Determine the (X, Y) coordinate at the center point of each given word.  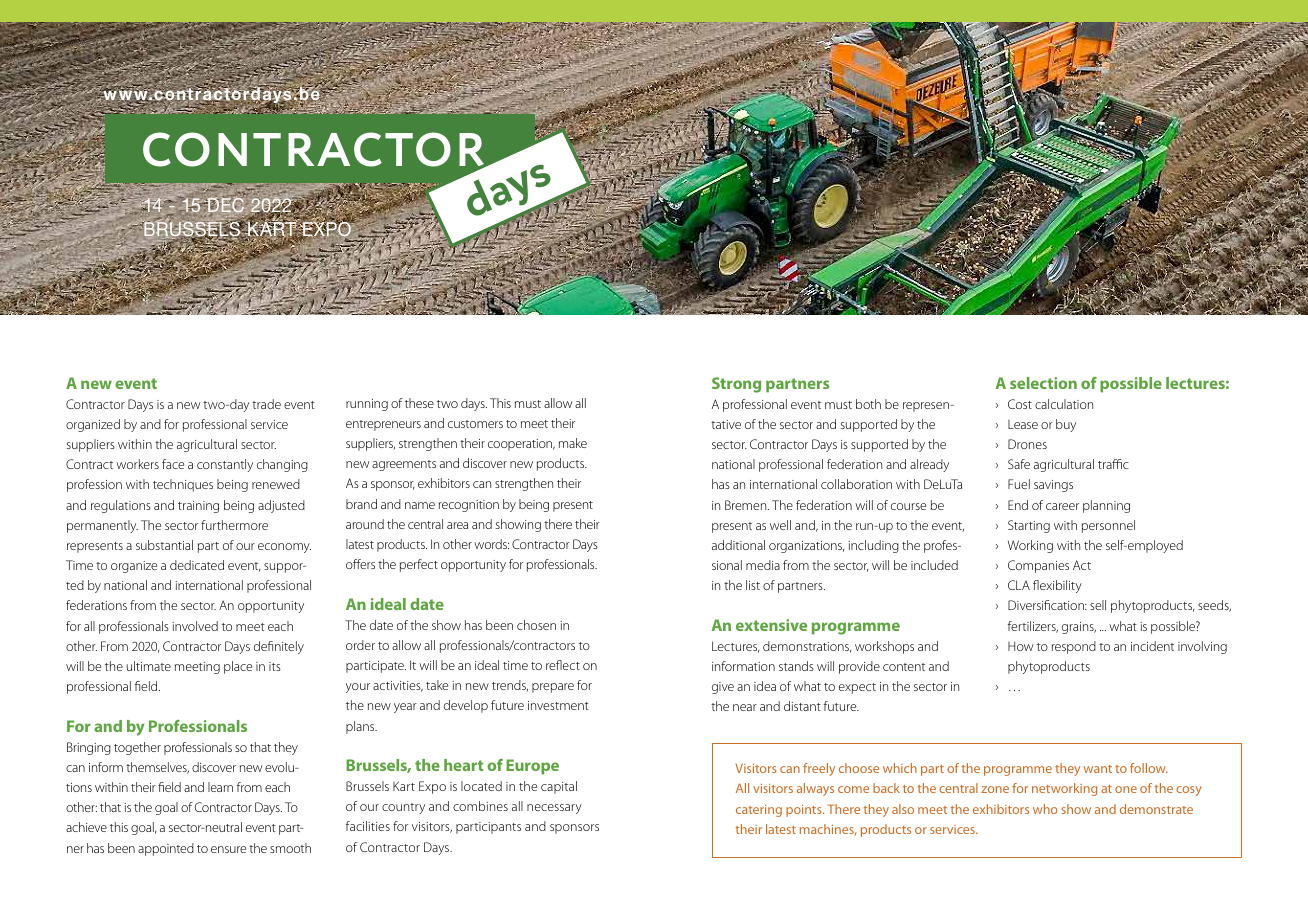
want (1098, 769)
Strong (736, 385)
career (1062, 506)
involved (195, 626)
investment (558, 705)
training (198, 507)
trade (266, 404)
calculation (1064, 404)
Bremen (747, 505)
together (137, 748)
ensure (228, 849)
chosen (536, 625)
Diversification (1047, 605)
